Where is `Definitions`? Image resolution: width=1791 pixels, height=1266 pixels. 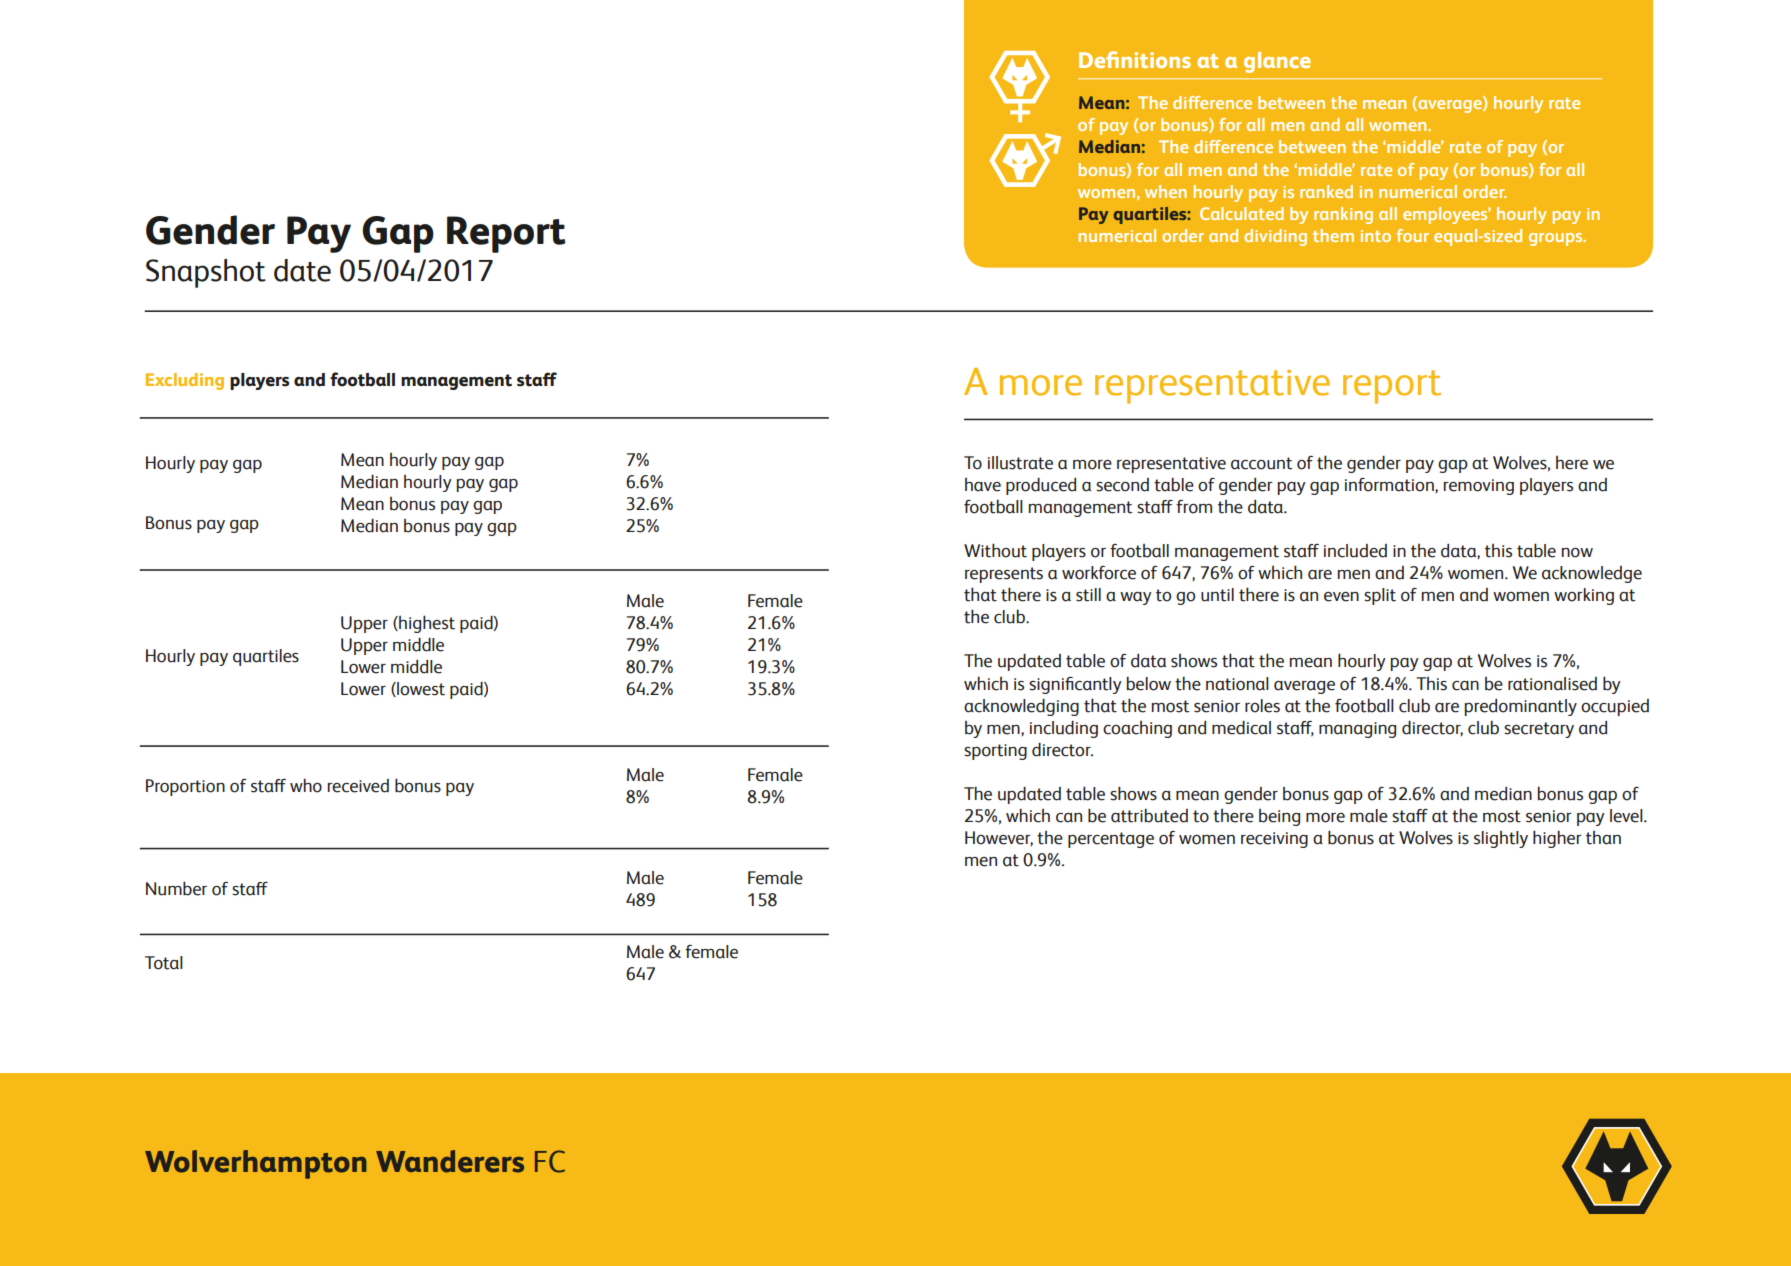 Definitions is located at coordinates (1135, 59).
